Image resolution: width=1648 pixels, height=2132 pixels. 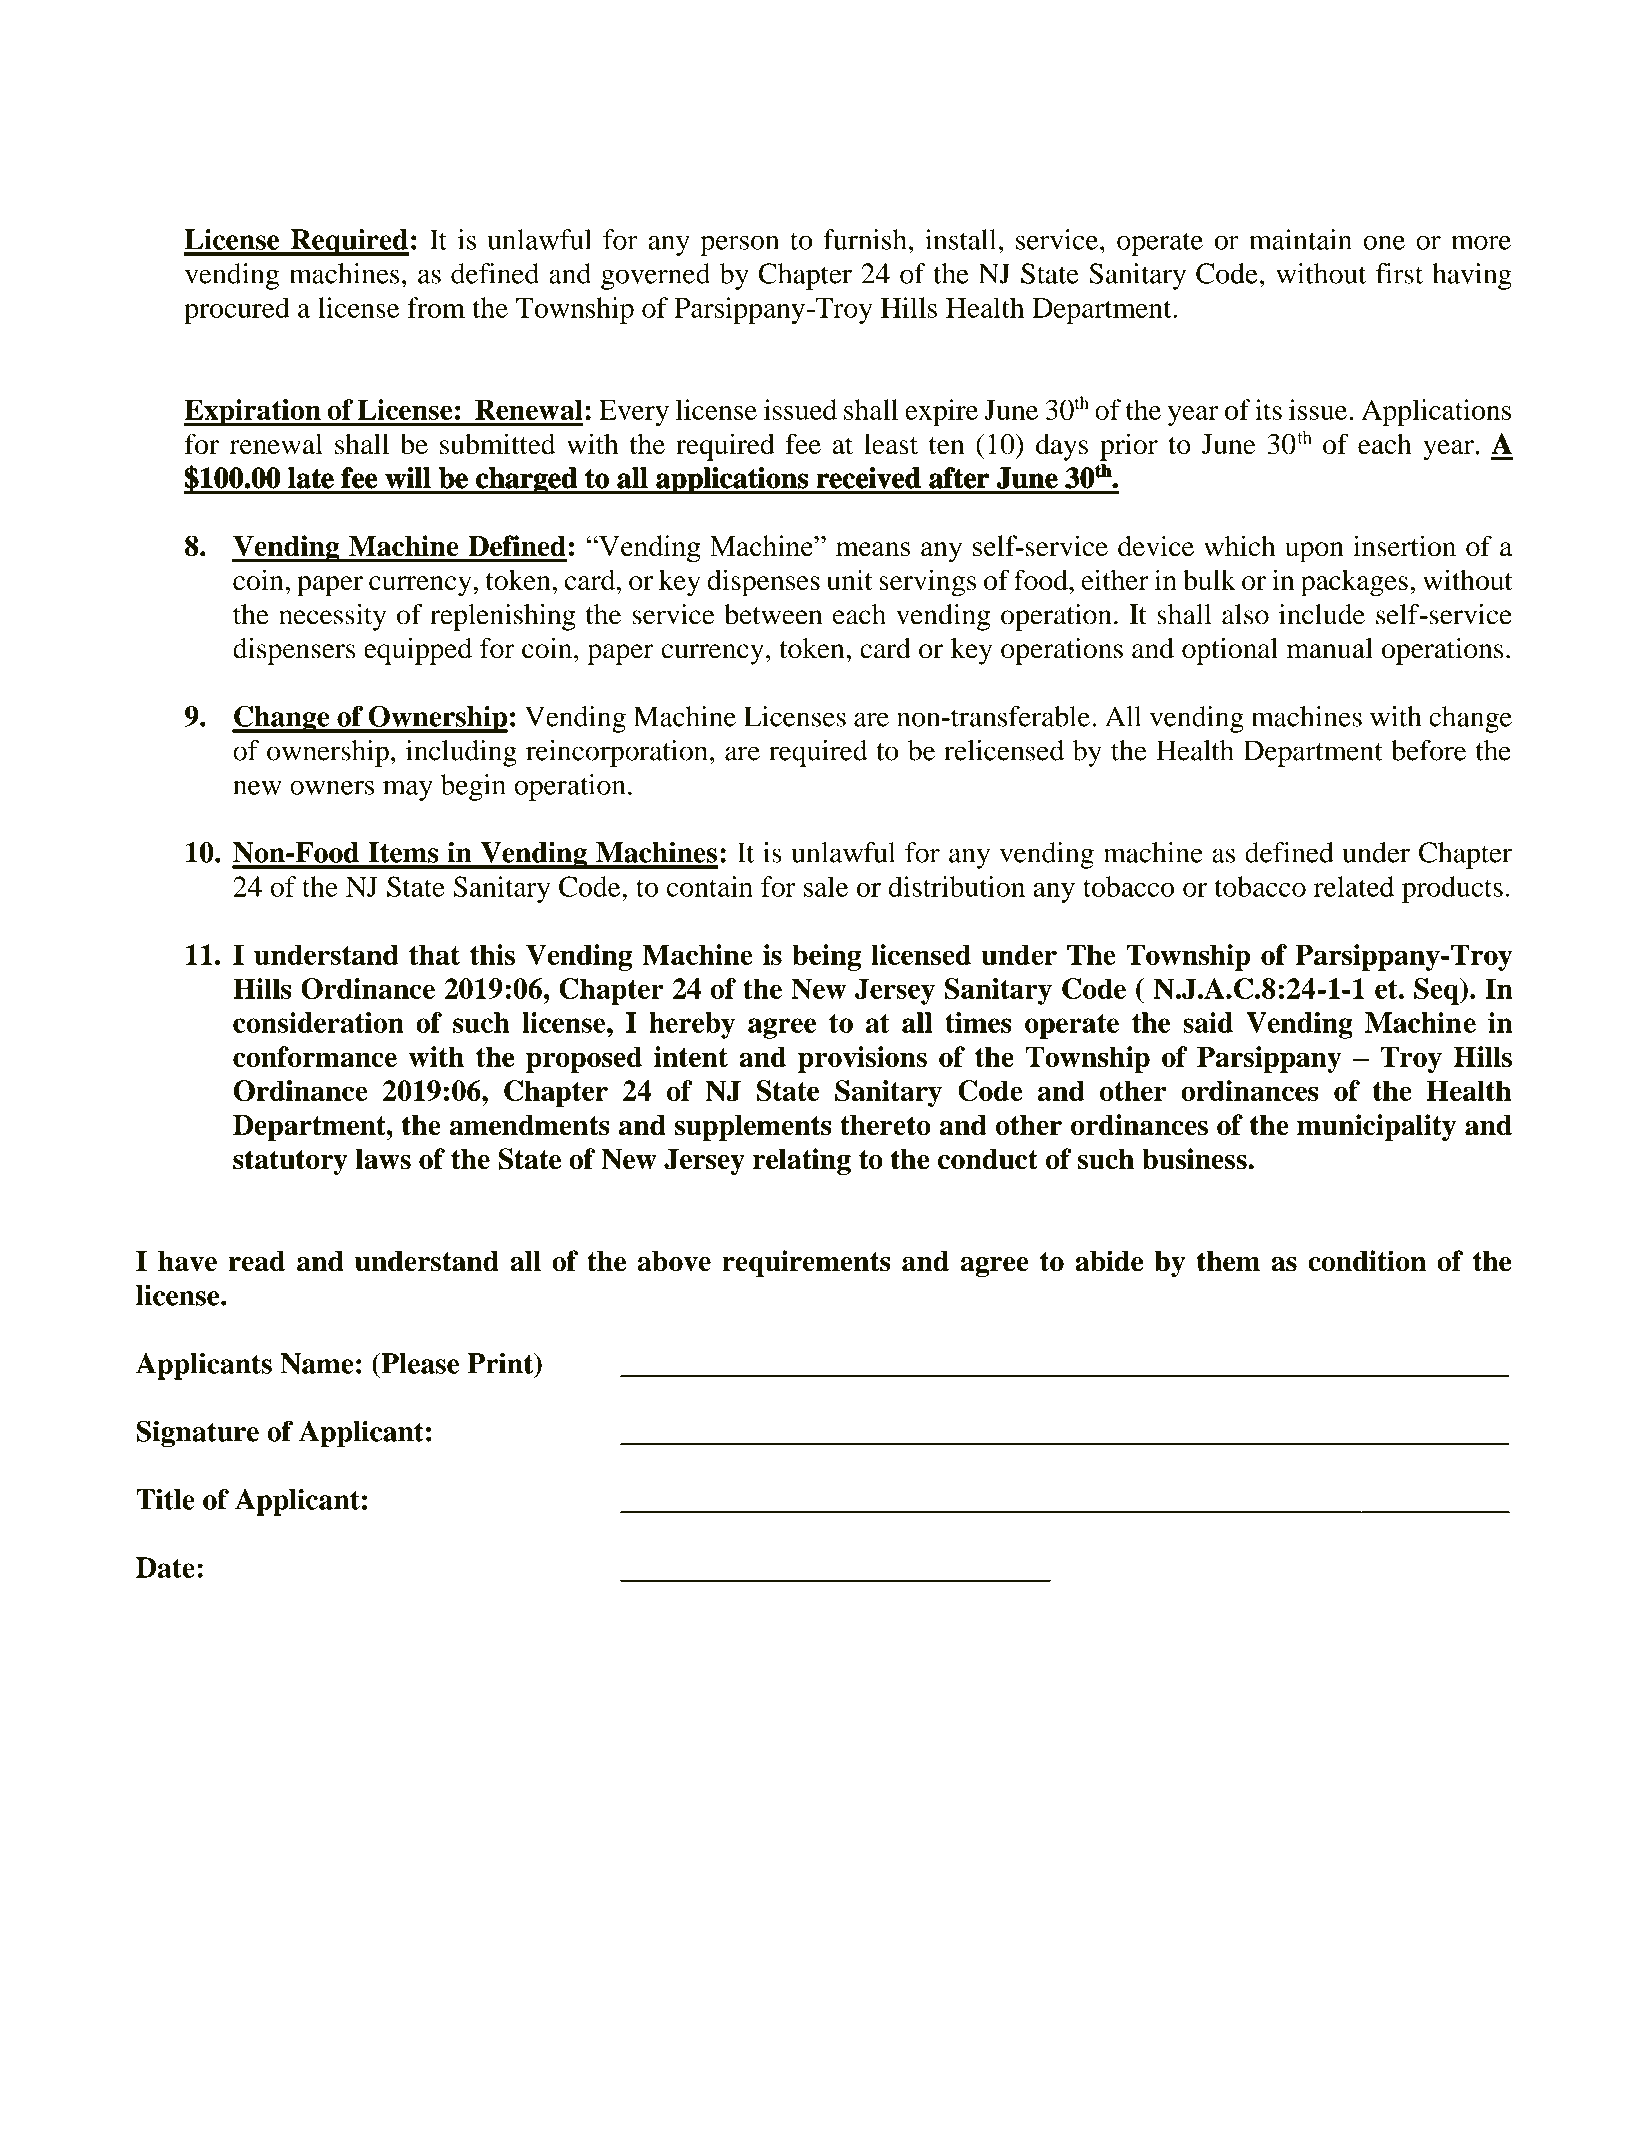 What do you see at coordinates (1399, 273) in the screenshot?
I see `first` at bounding box center [1399, 273].
